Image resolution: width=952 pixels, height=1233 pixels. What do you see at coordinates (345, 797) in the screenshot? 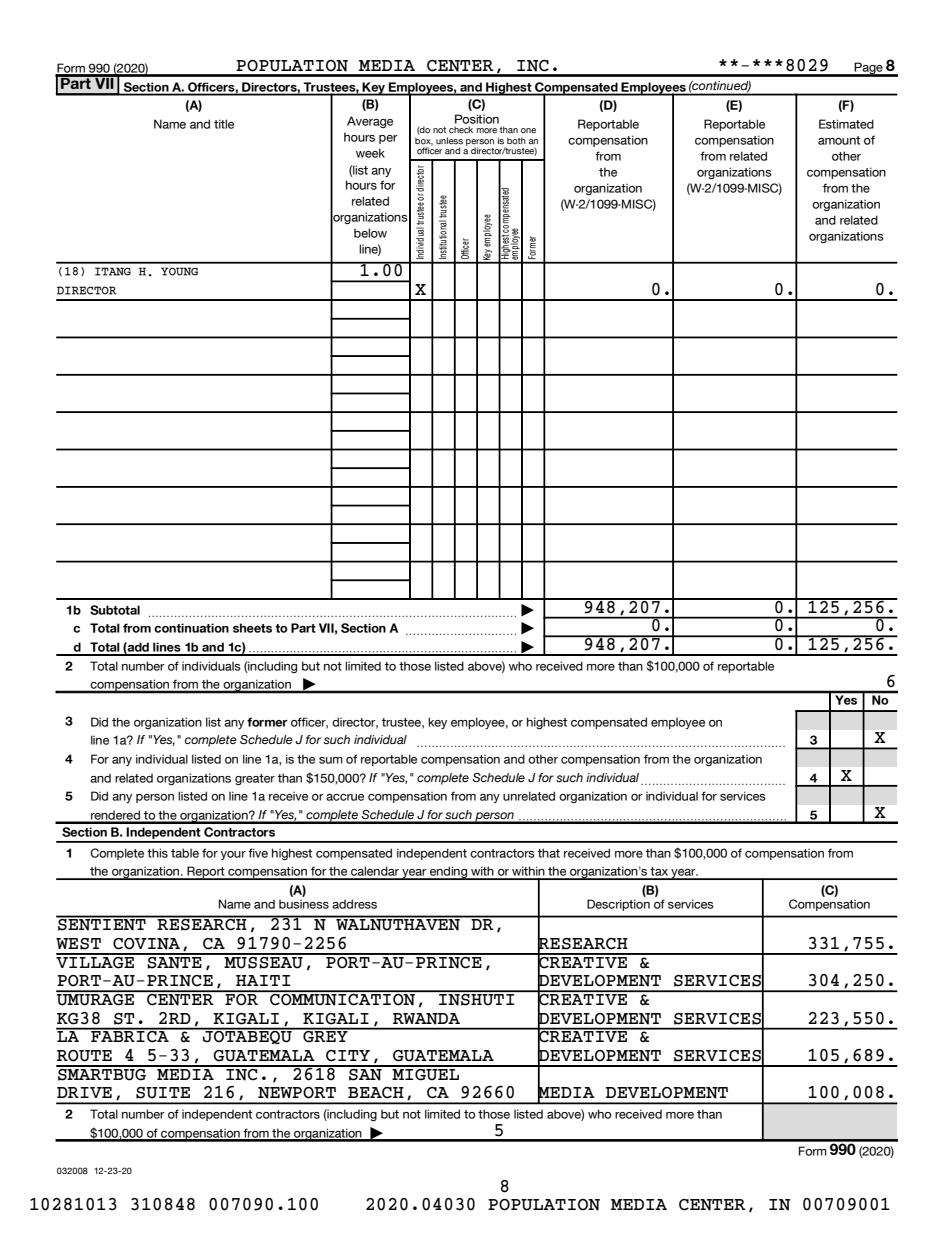
I see `accrue` at bounding box center [345, 797].
